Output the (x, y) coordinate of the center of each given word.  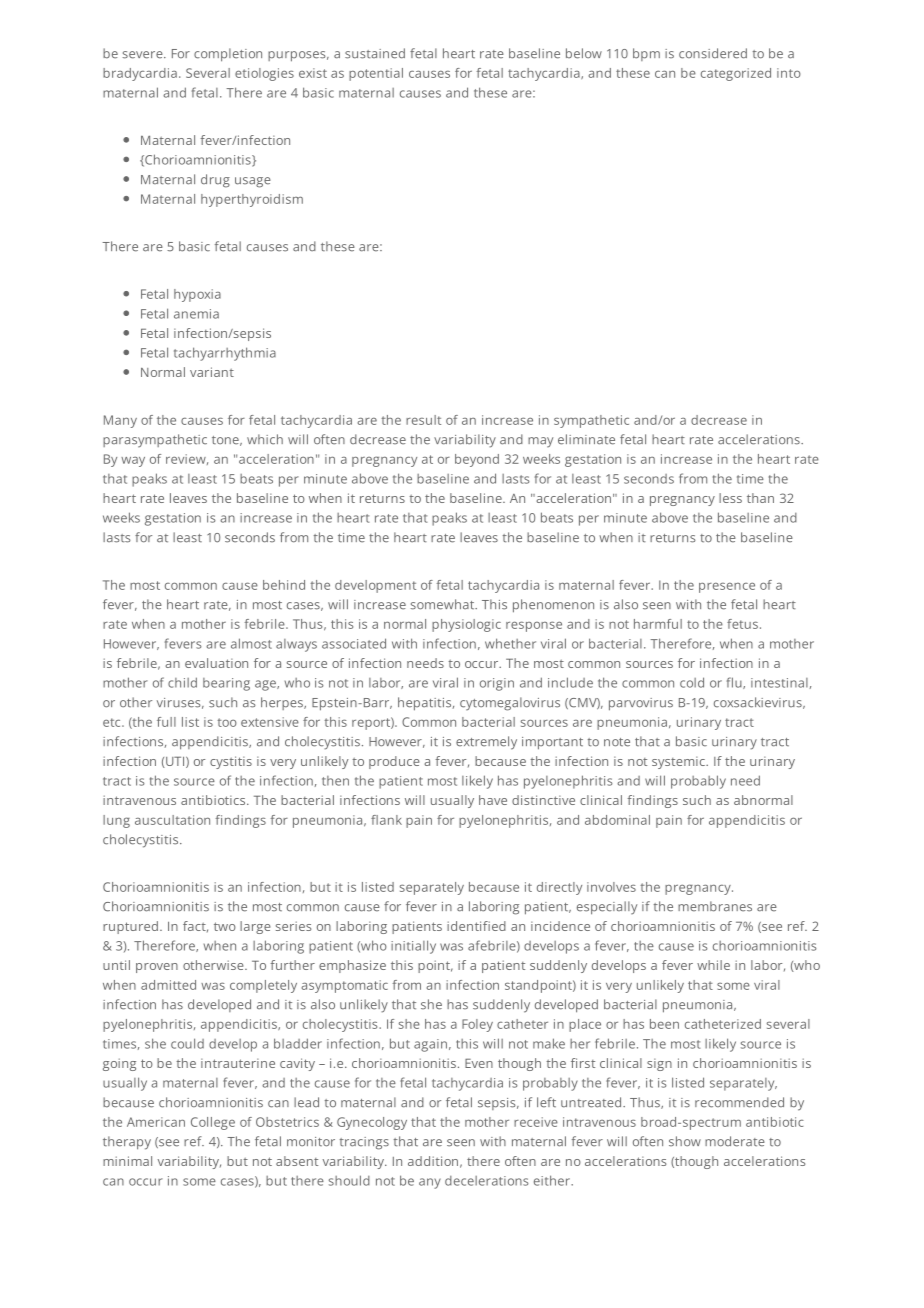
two (225, 926)
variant (212, 372)
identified (476, 926)
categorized (736, 74)
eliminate (586, 439)
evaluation (216, 663)
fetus (742, 624)
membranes (715, 906)
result (423, 420)
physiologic (466, 625)
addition (433, 1161)
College (213, 1123)
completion (228, 55)
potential (376, 74)
